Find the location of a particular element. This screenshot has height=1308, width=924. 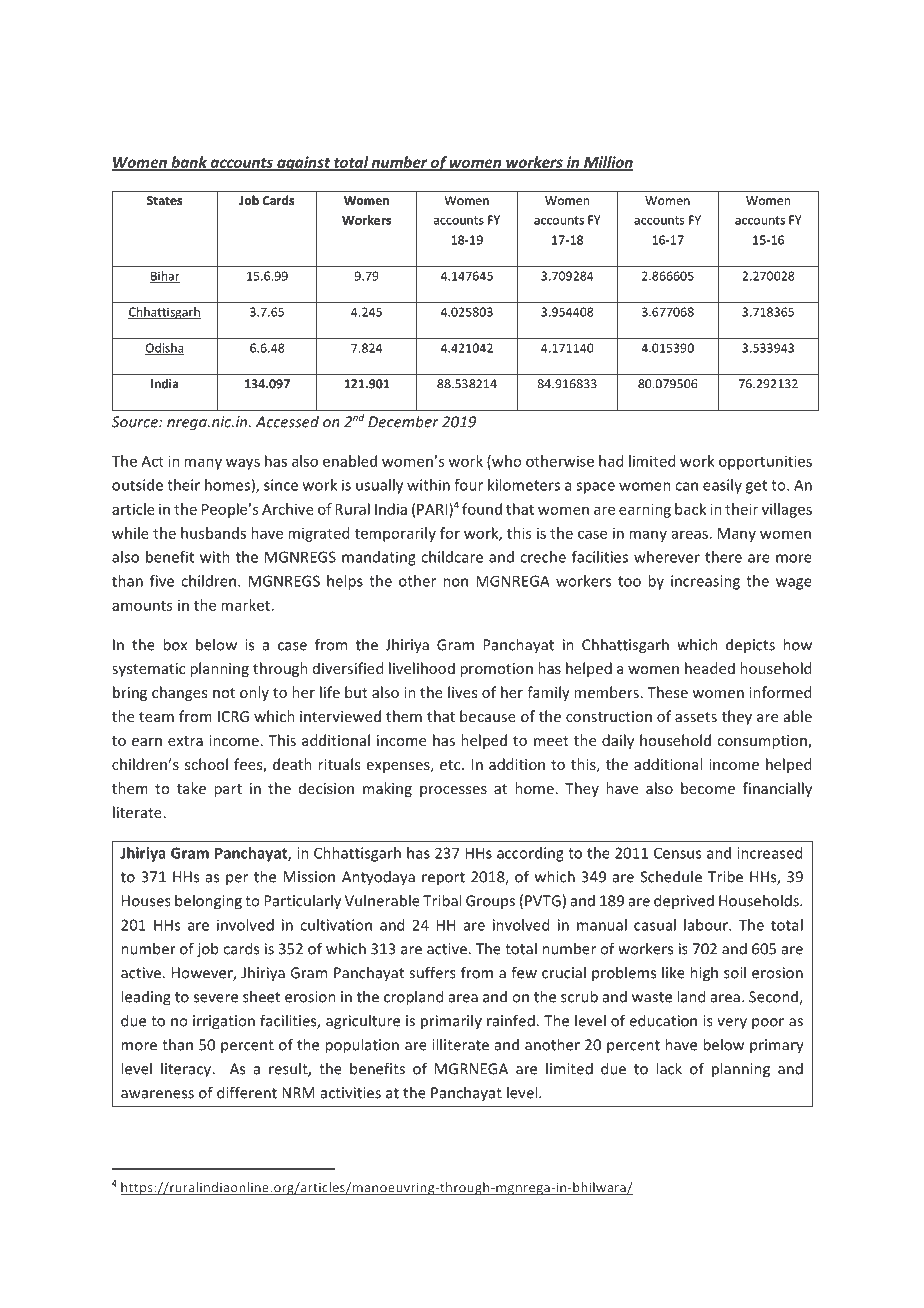

opportunities is located at coordinates (765, 462).
